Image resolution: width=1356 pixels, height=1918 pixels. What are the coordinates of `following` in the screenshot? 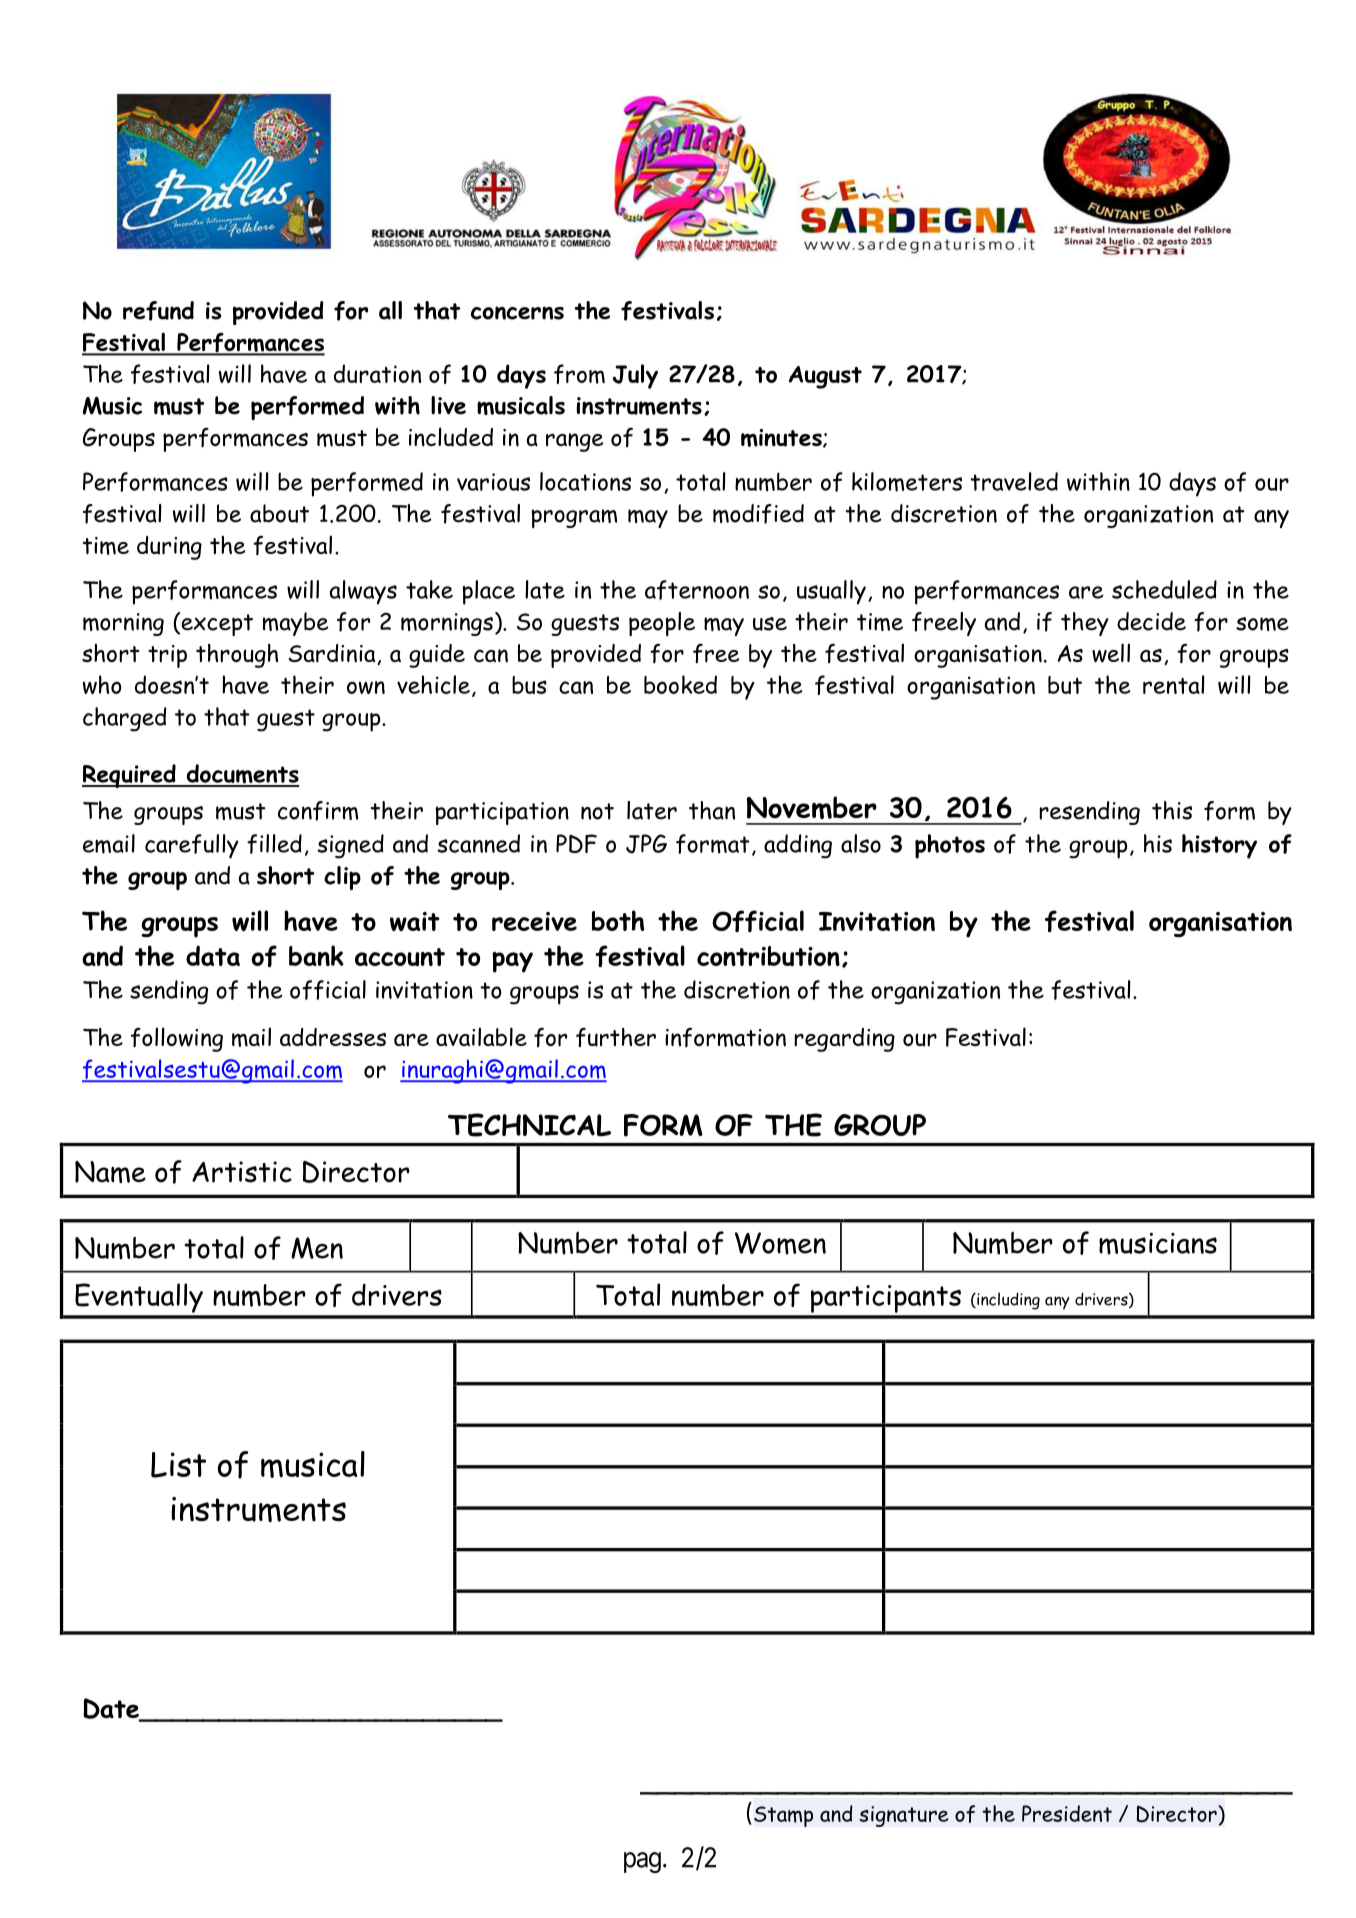 It's located at (177, 1039).
